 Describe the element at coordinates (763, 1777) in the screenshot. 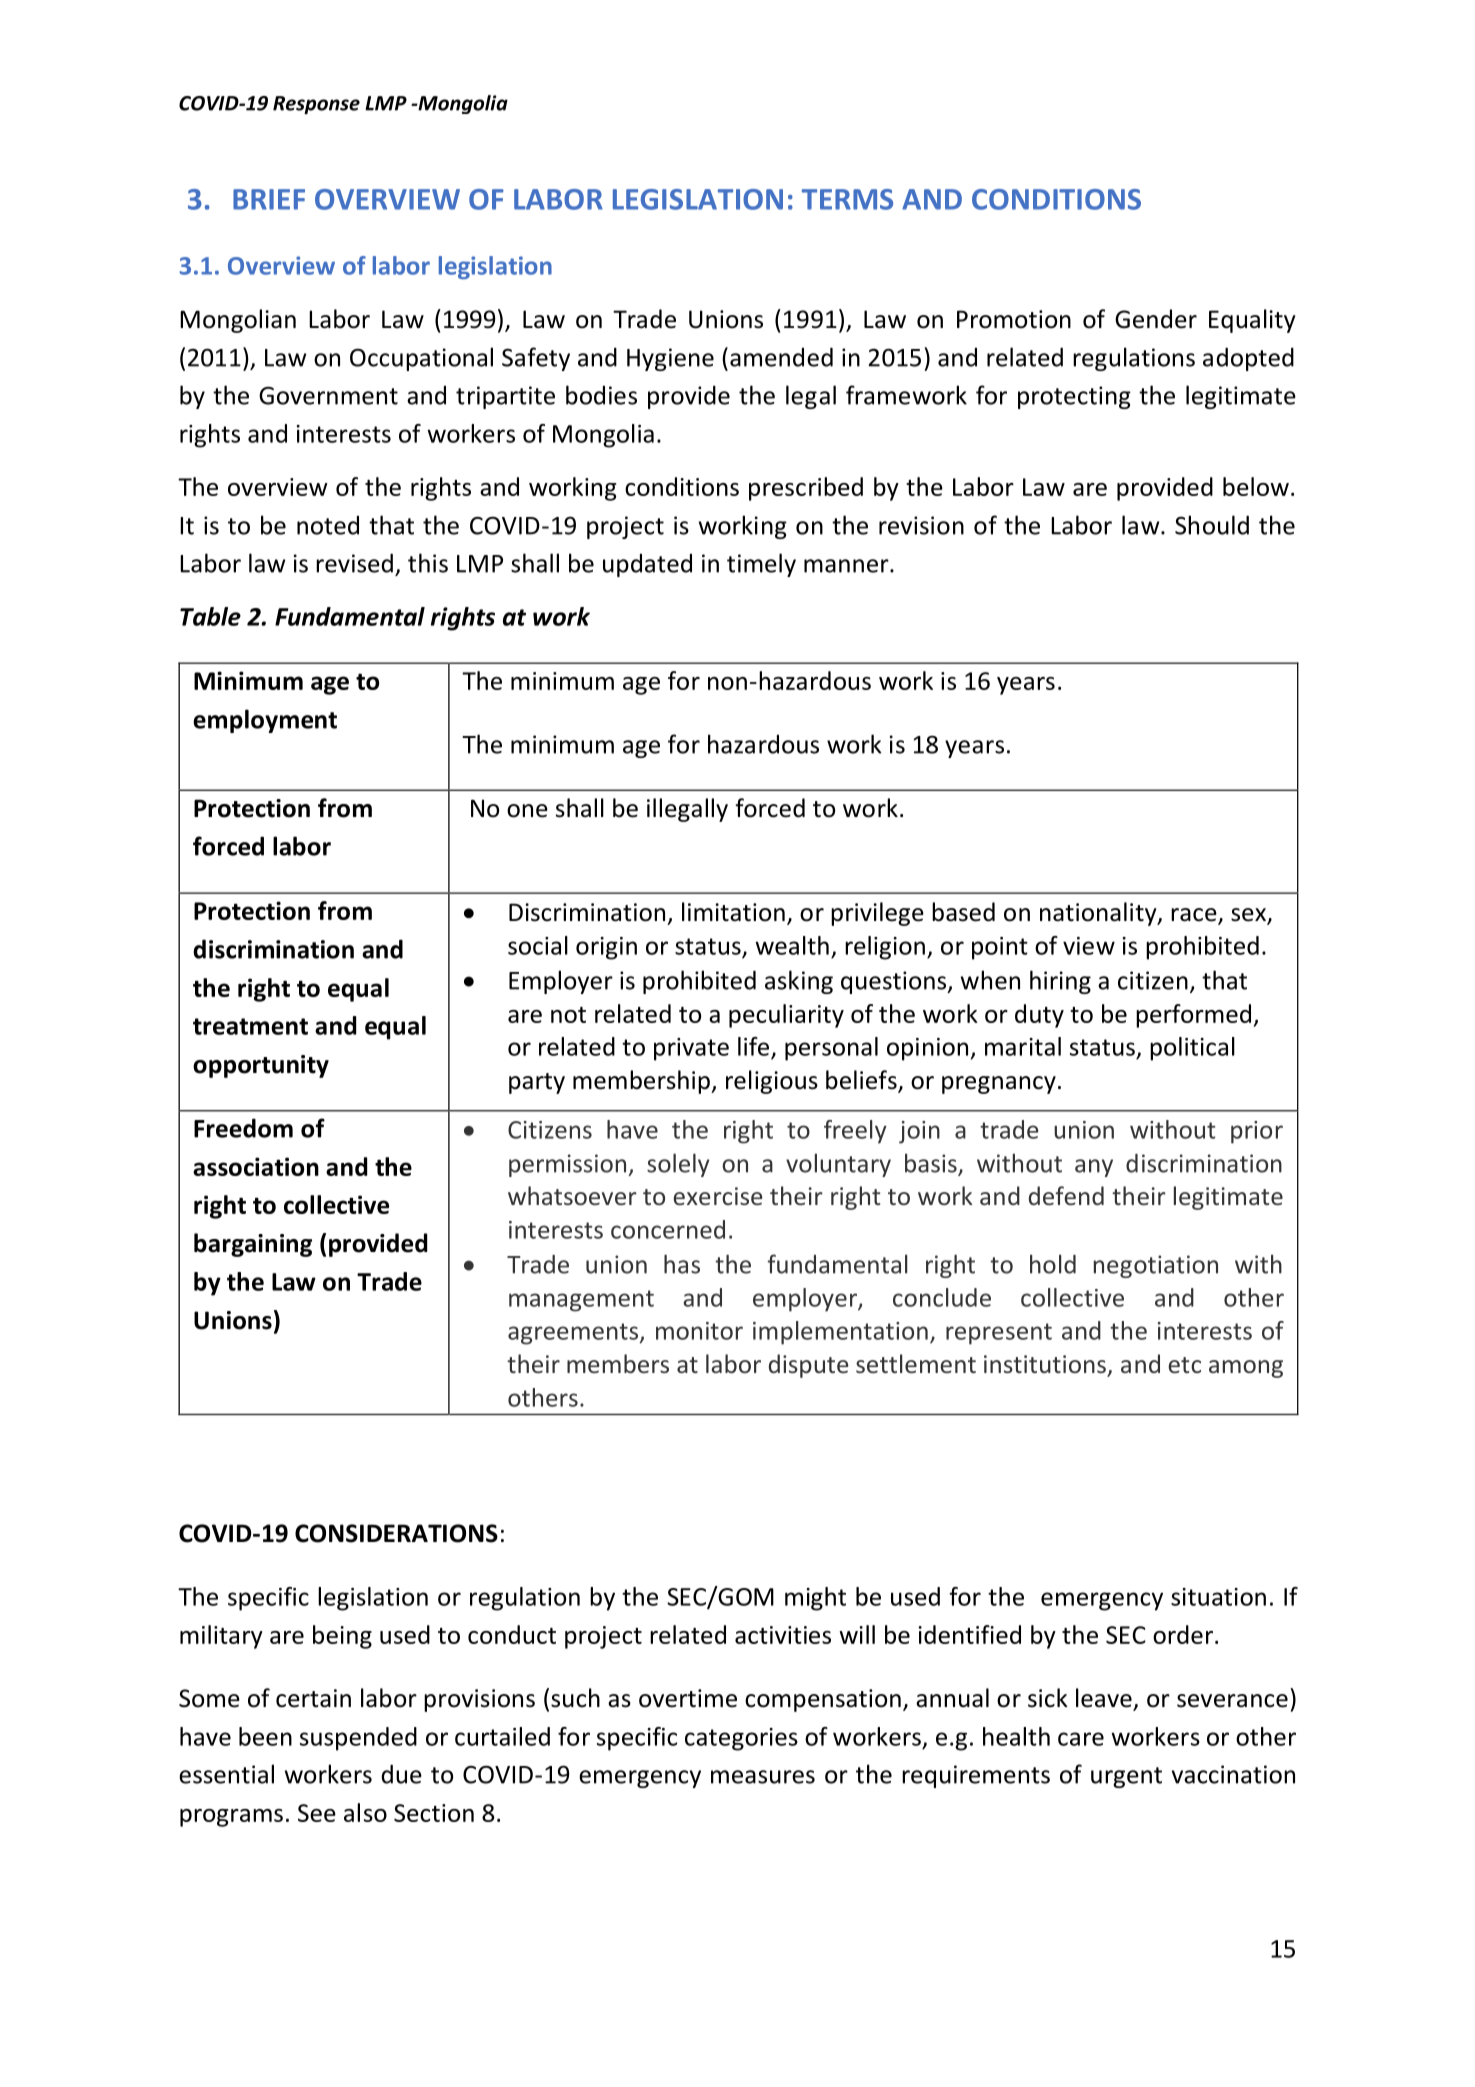

I see `measures` at that location.
